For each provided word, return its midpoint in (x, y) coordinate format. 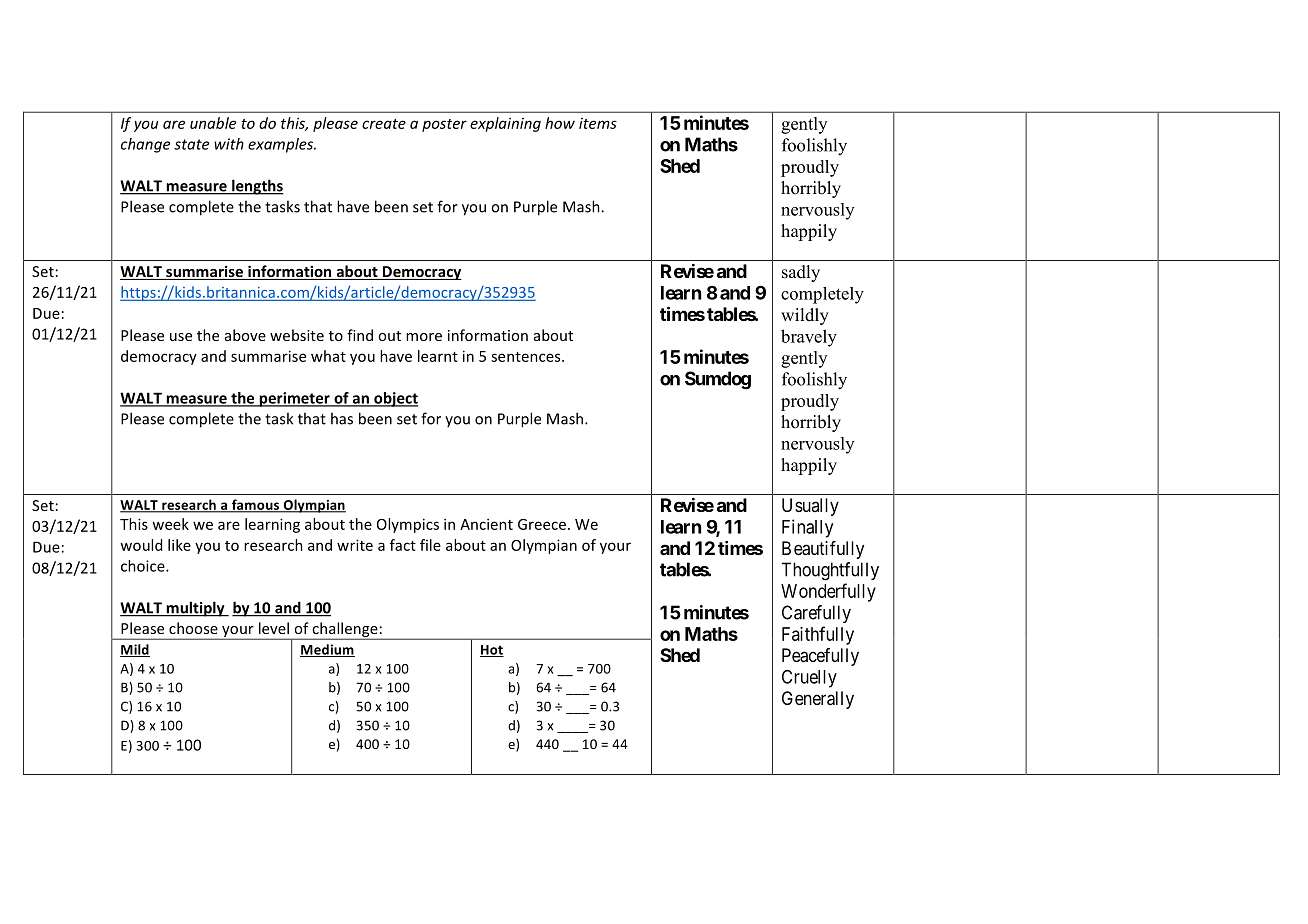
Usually (810, 507)
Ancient (486, 524)
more (424, 337)
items (598, 123)
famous (255, 505)
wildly (805, 316)
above (245, 335)
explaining (505, 124)
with (229, 144)
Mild (135, 650)
